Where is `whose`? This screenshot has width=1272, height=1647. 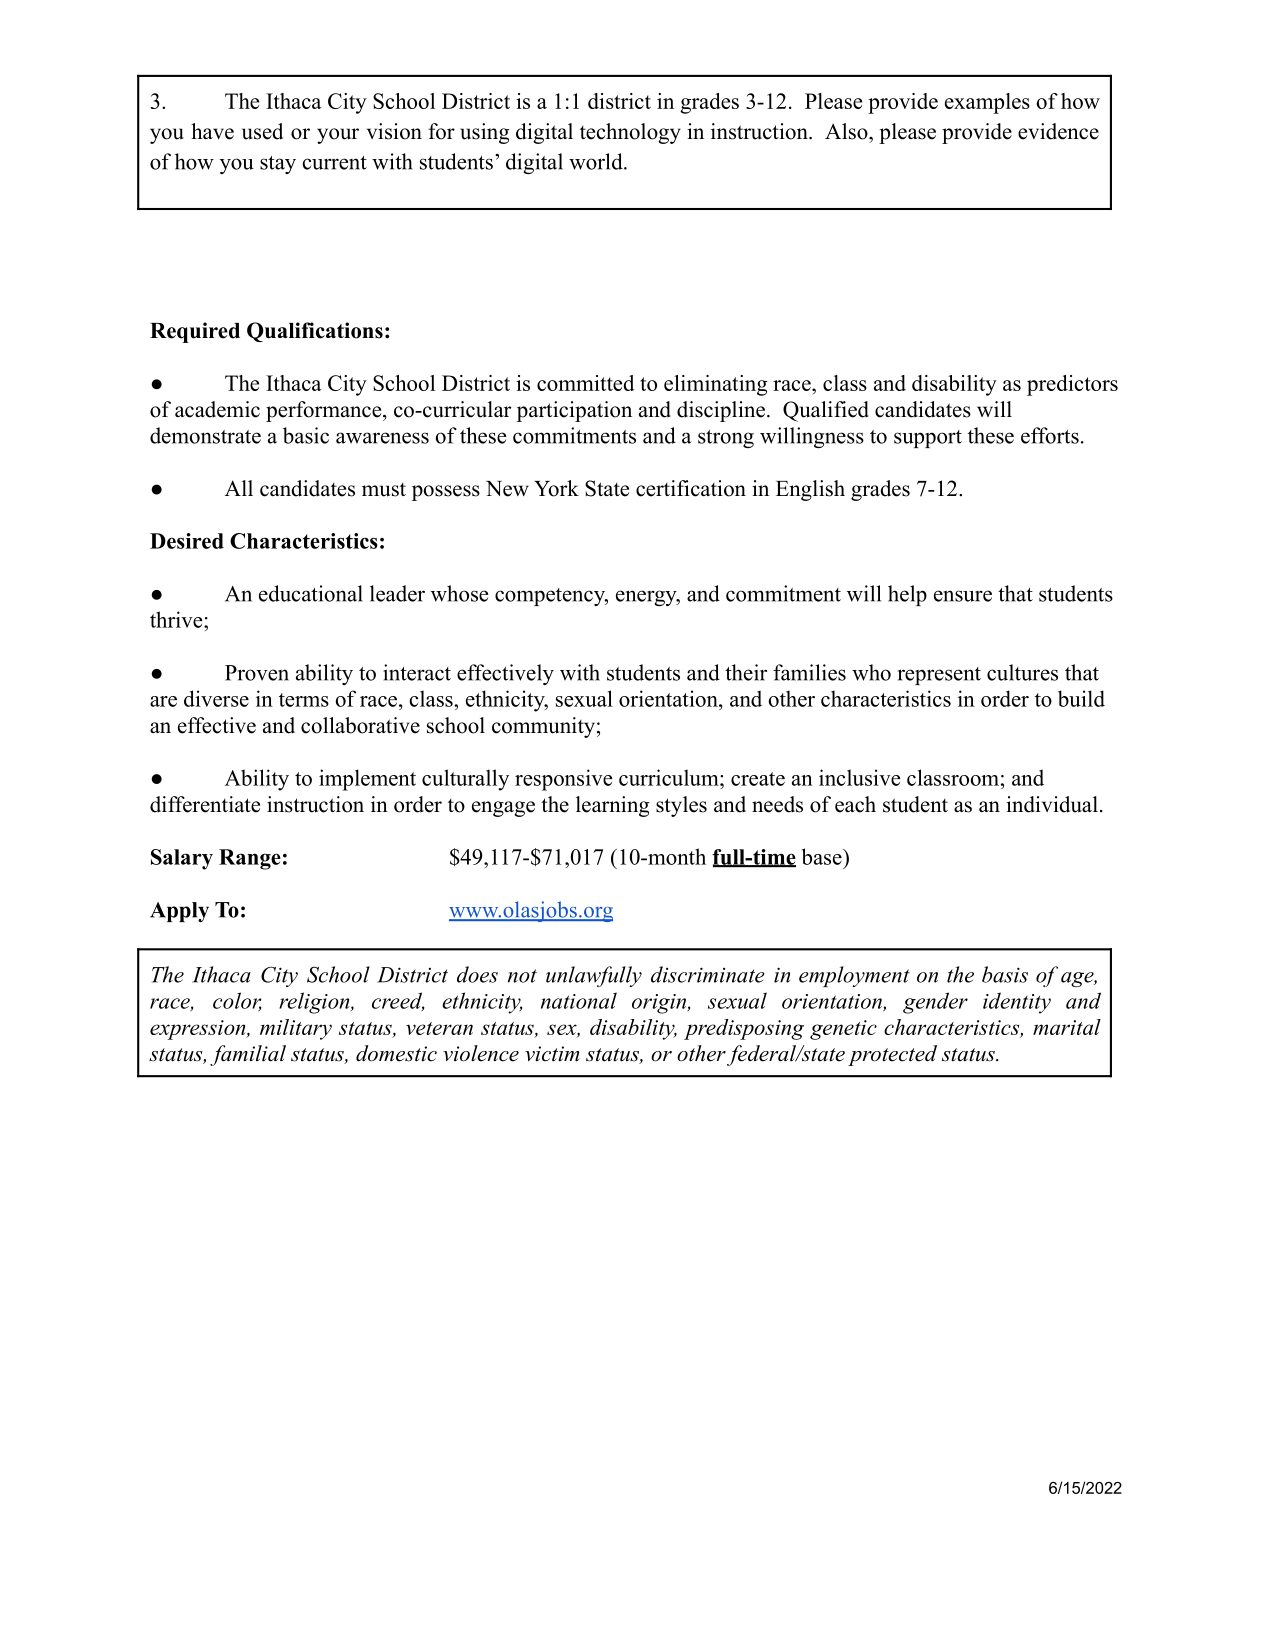
whose is located at coordinates (459, 593).
